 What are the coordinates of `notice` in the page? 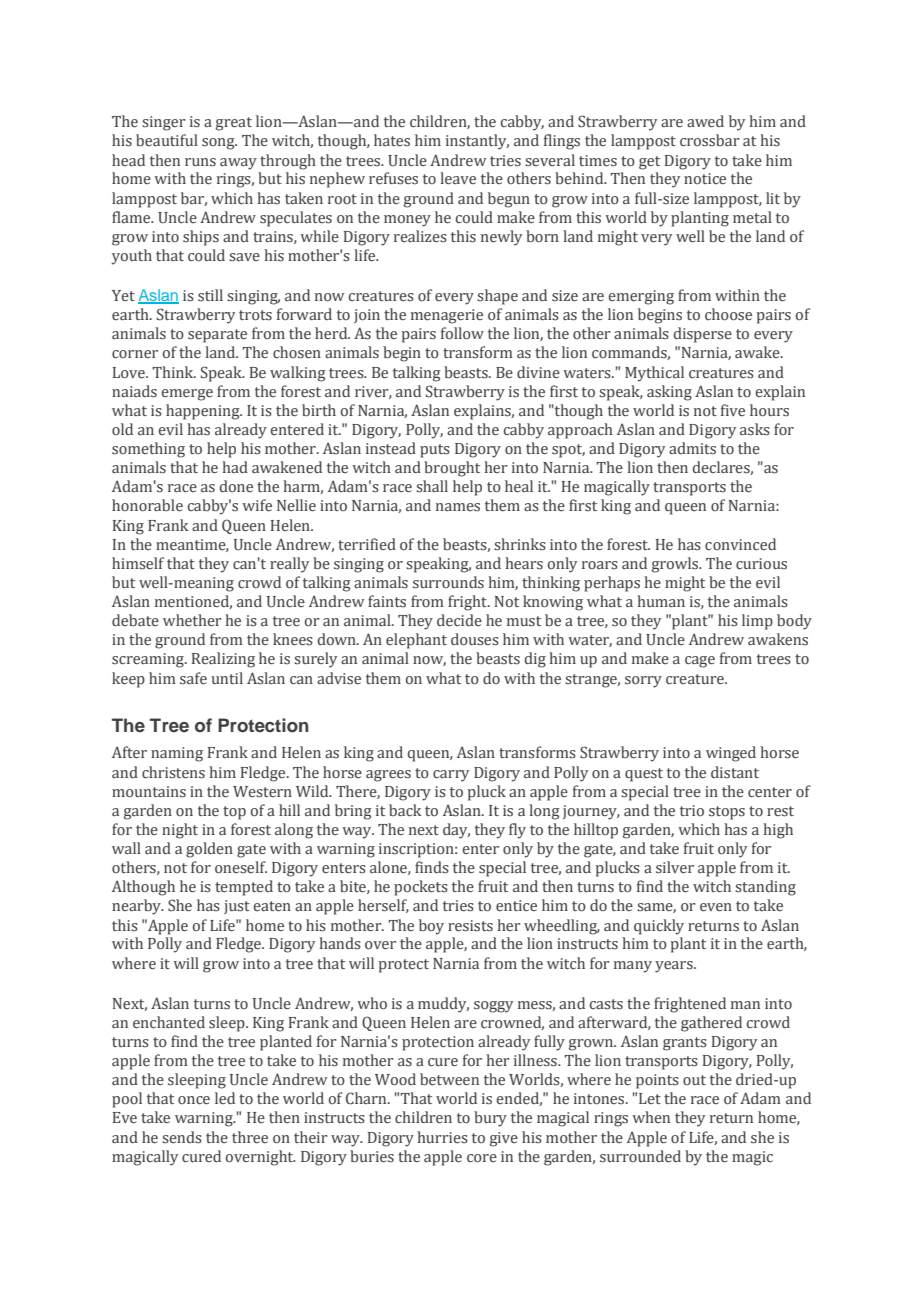 It's located at (705, 178).
